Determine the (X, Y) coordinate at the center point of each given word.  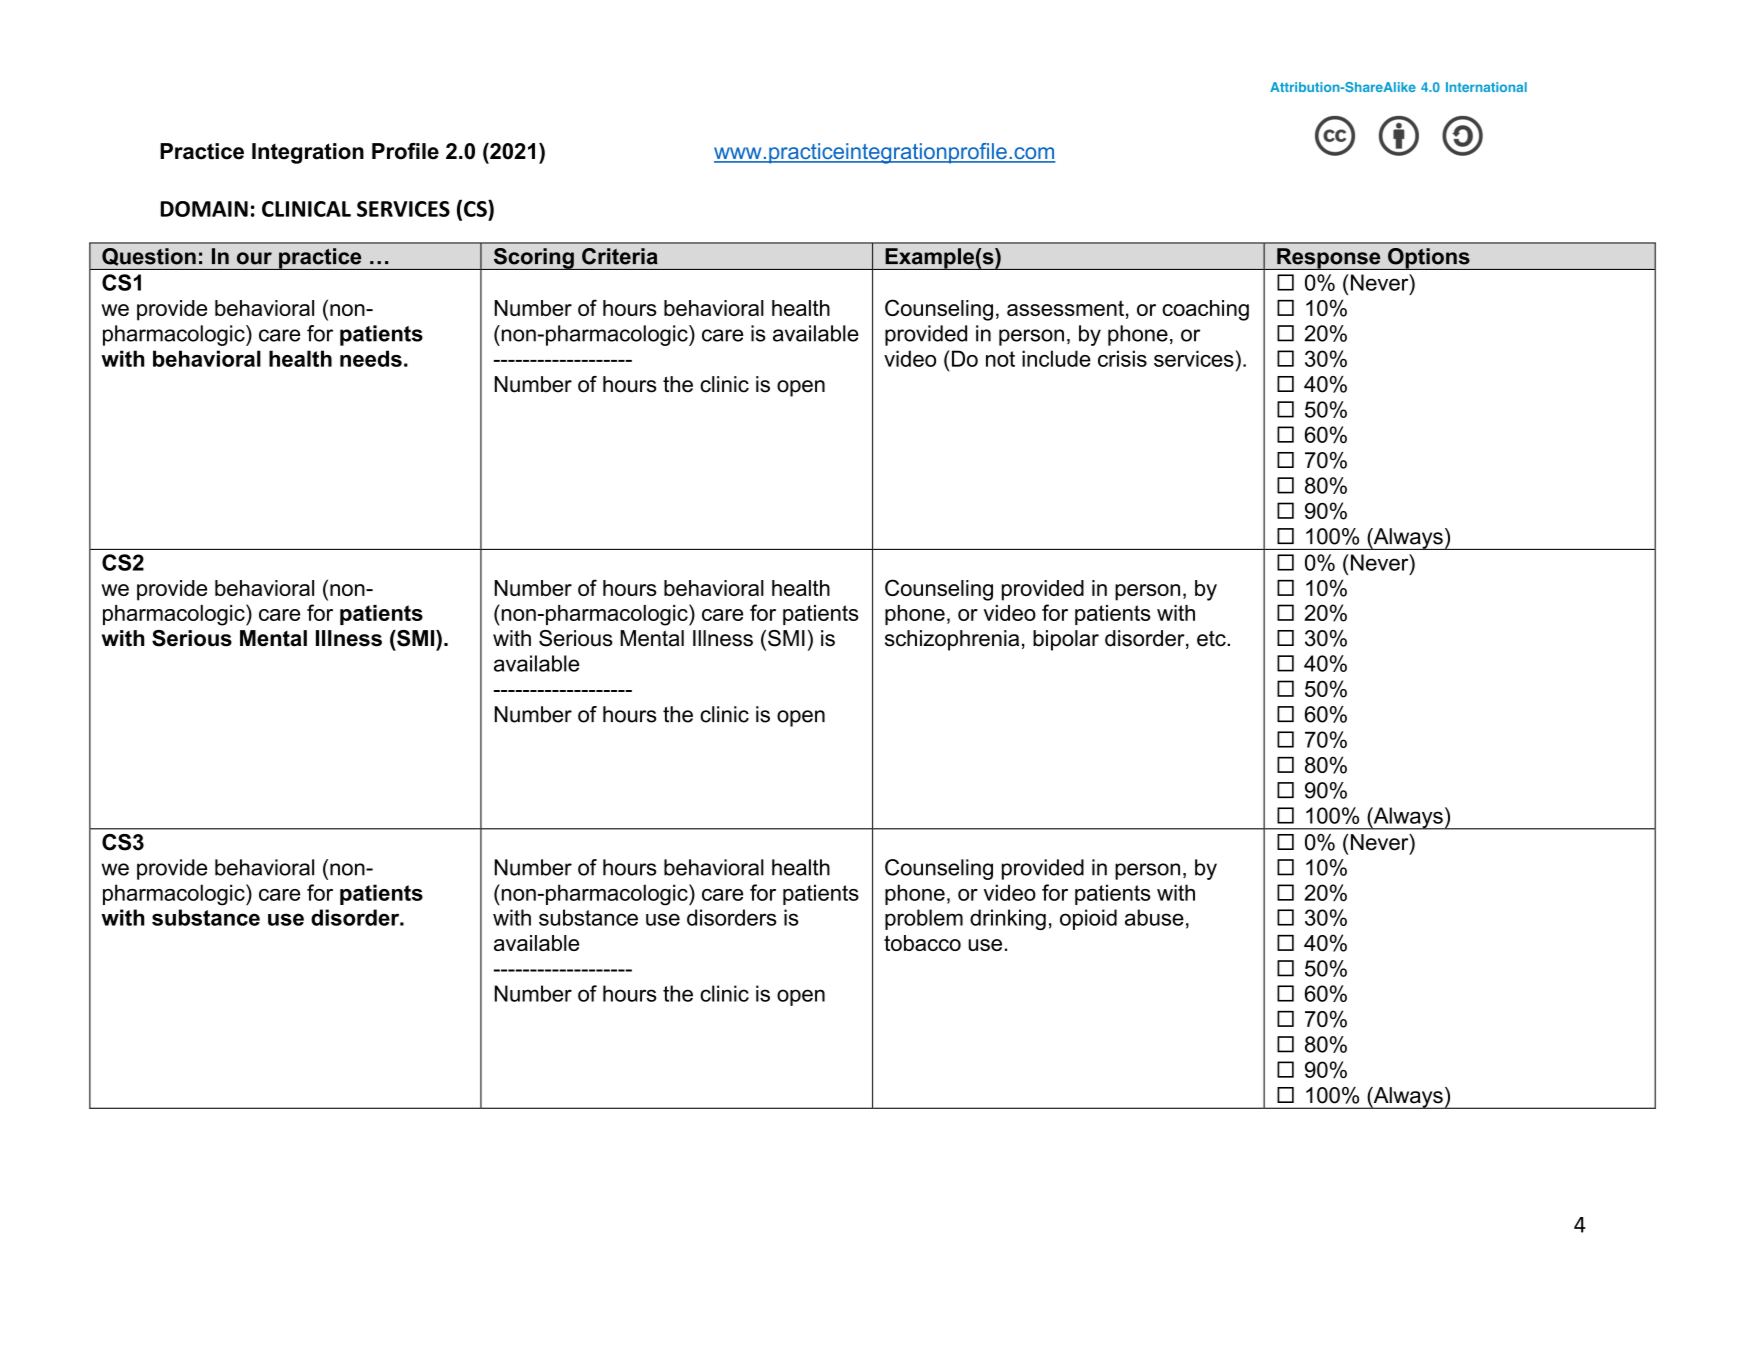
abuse (1154, 917)
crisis (1122, 358)
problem (924, 919)
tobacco (922, 943)
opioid (1088, 919)
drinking (1008, 919)
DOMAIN (204, 209)
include (1056, 358)
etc (1212, 639)
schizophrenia (952, 640)
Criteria (620, 256)
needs (371, 358)
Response (1329, 259)
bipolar (1066, 640)
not (1000, 359)
